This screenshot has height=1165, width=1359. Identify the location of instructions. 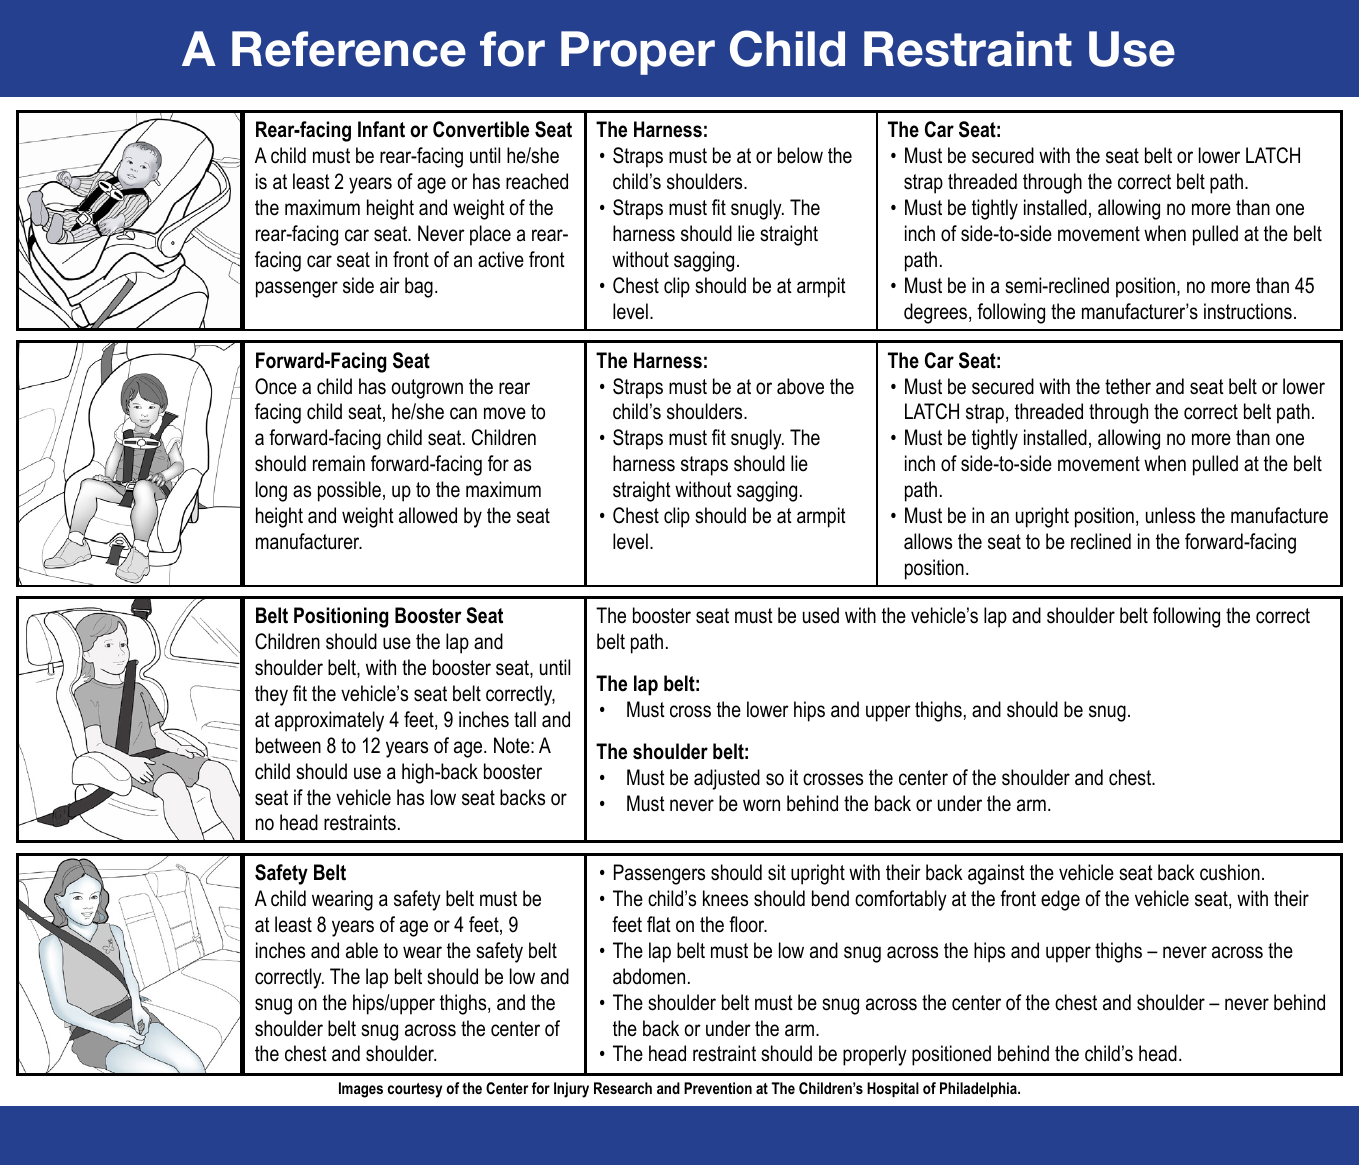
(1248, 311).
